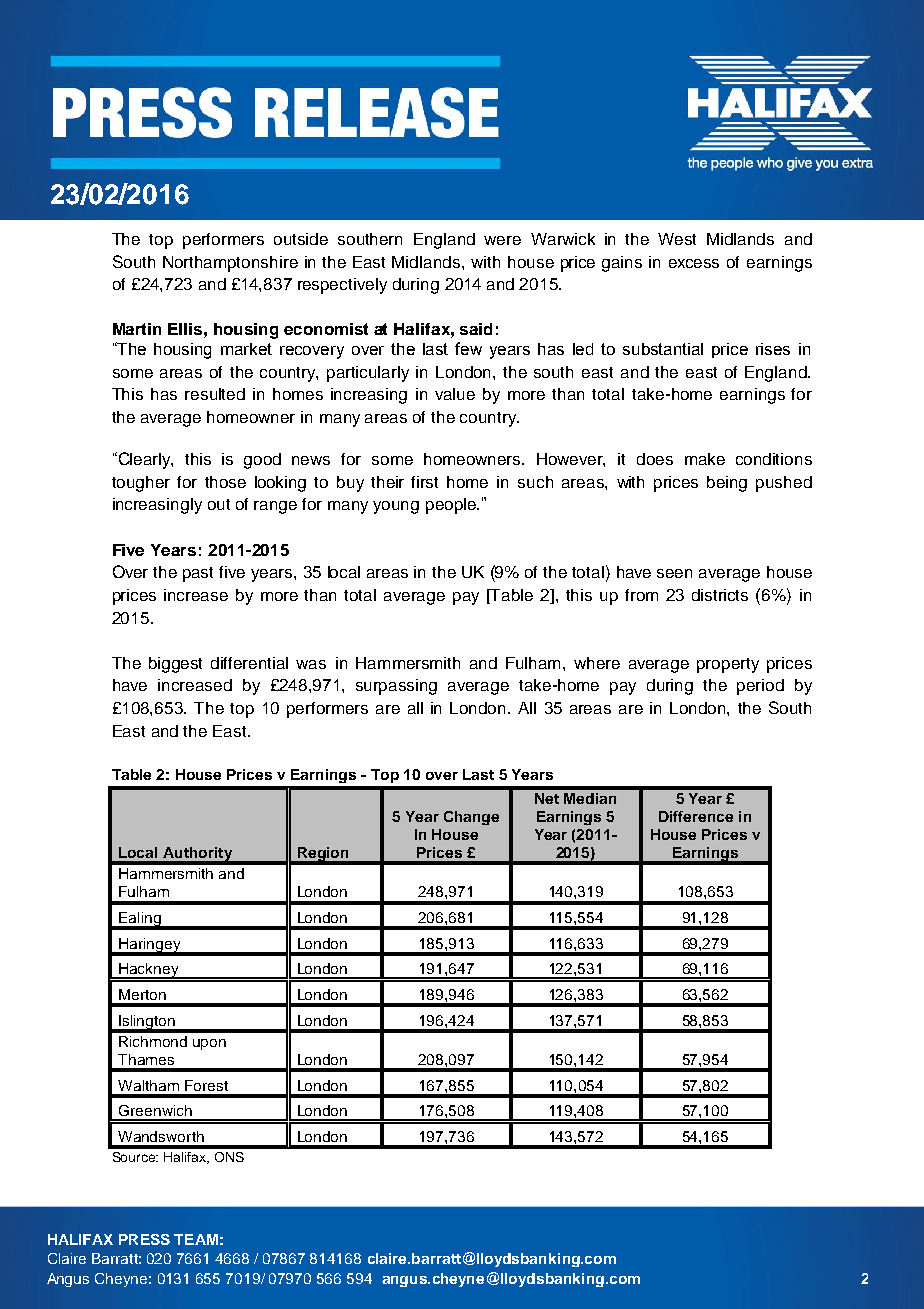 The width and height of the image is (924, 1309). I want to click on surpassing, so click(396, 687).
